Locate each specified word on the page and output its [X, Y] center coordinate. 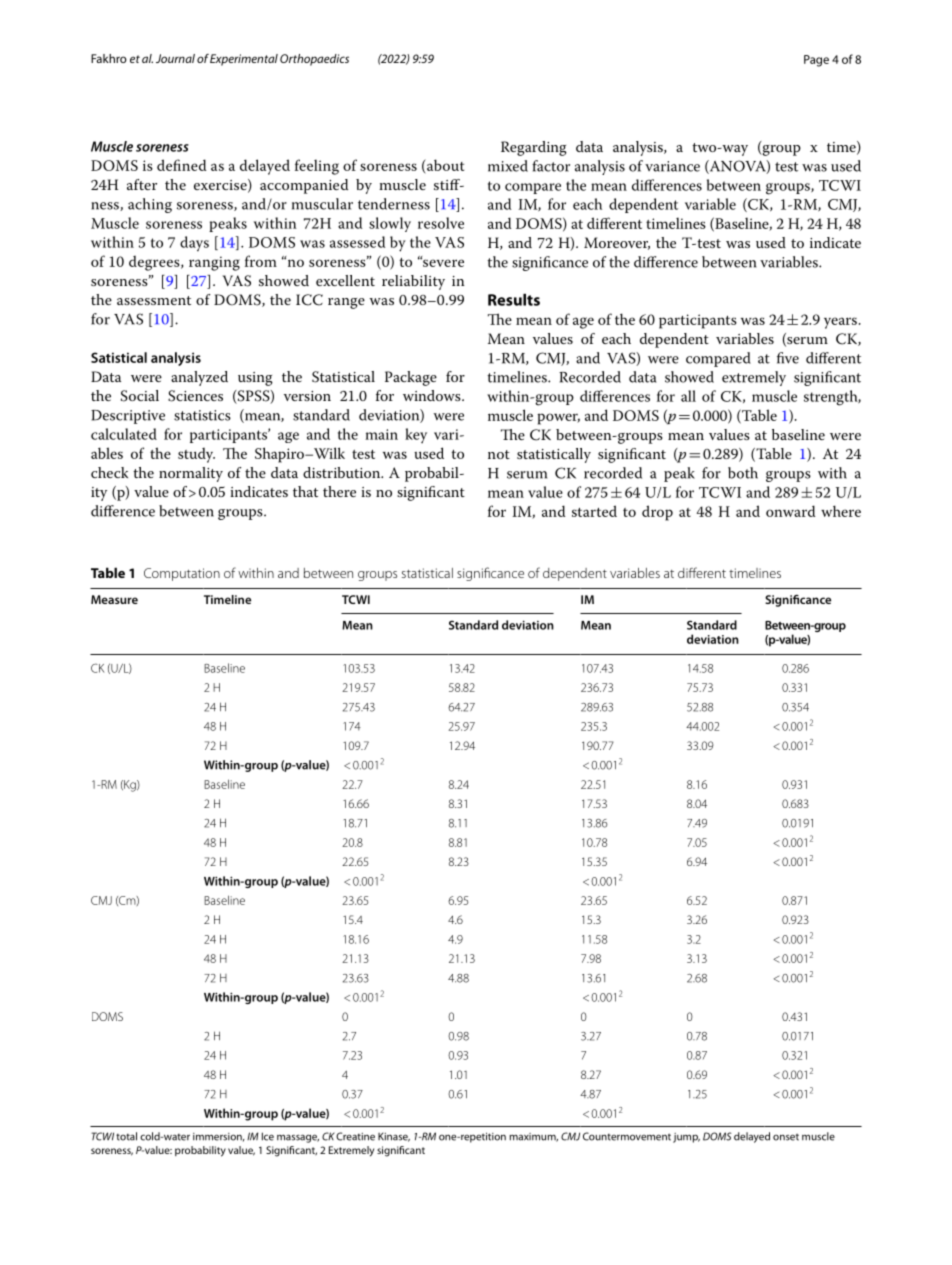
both [743, 473]
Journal [175, 58]
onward [790, 511]
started [594, 511]
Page [816, 61]
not [499, 454]
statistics [202, 415]
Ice [268, 1136]
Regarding [534, 148]
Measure [114, 599]
